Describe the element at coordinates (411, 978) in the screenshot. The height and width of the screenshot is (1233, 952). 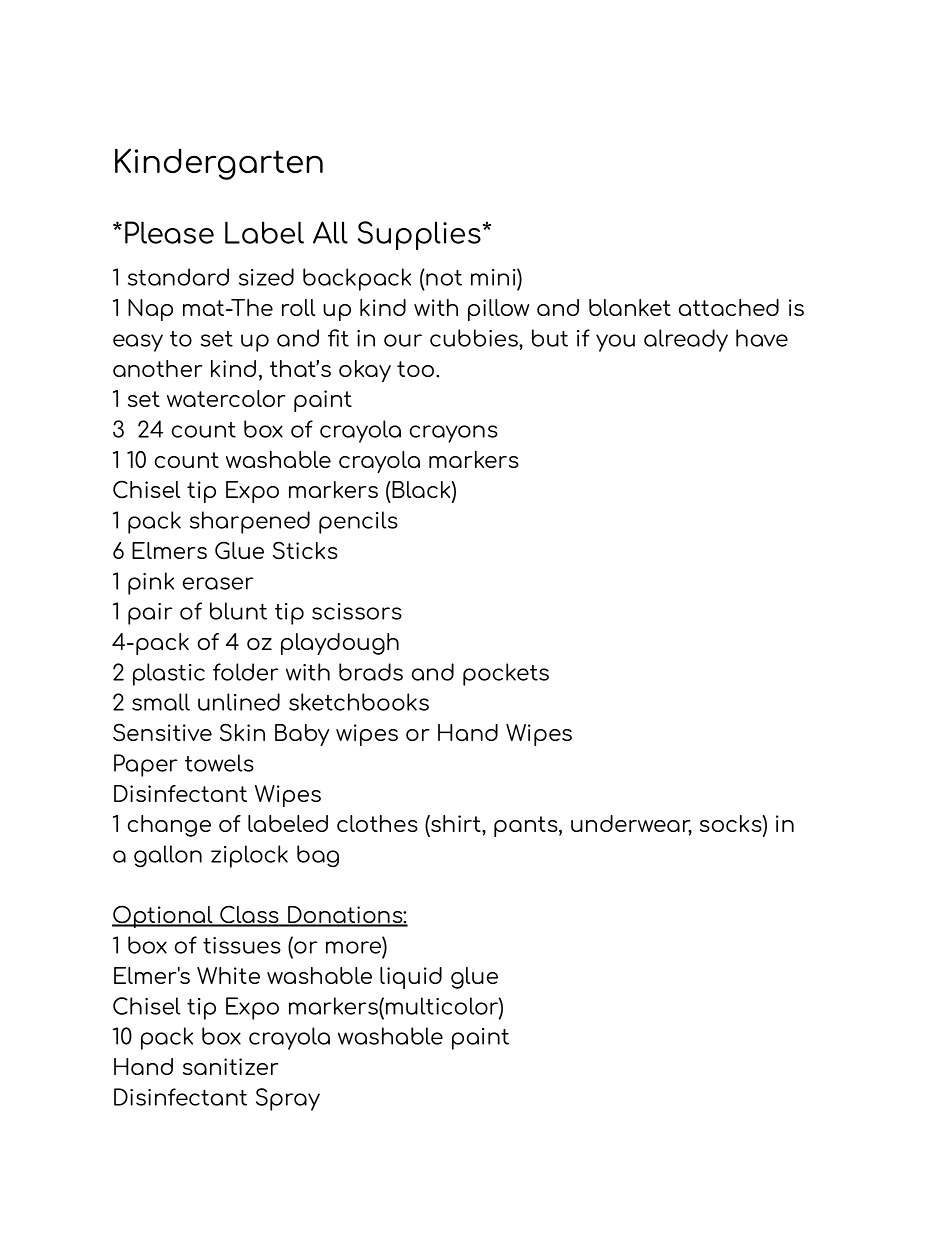
I see `liquid` at that location.
